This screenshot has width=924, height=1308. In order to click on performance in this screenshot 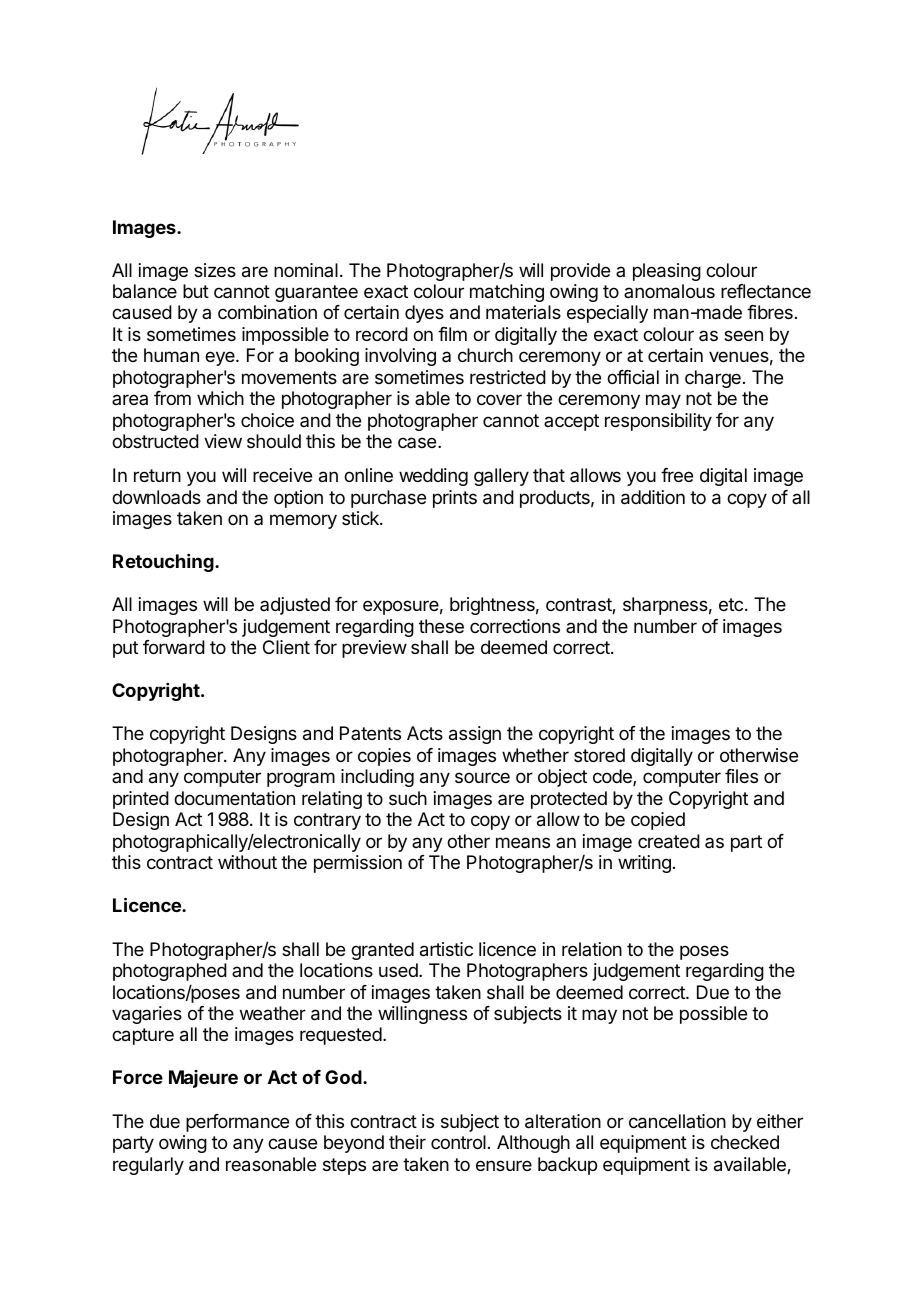, I will do `click(237, 1123)`.
